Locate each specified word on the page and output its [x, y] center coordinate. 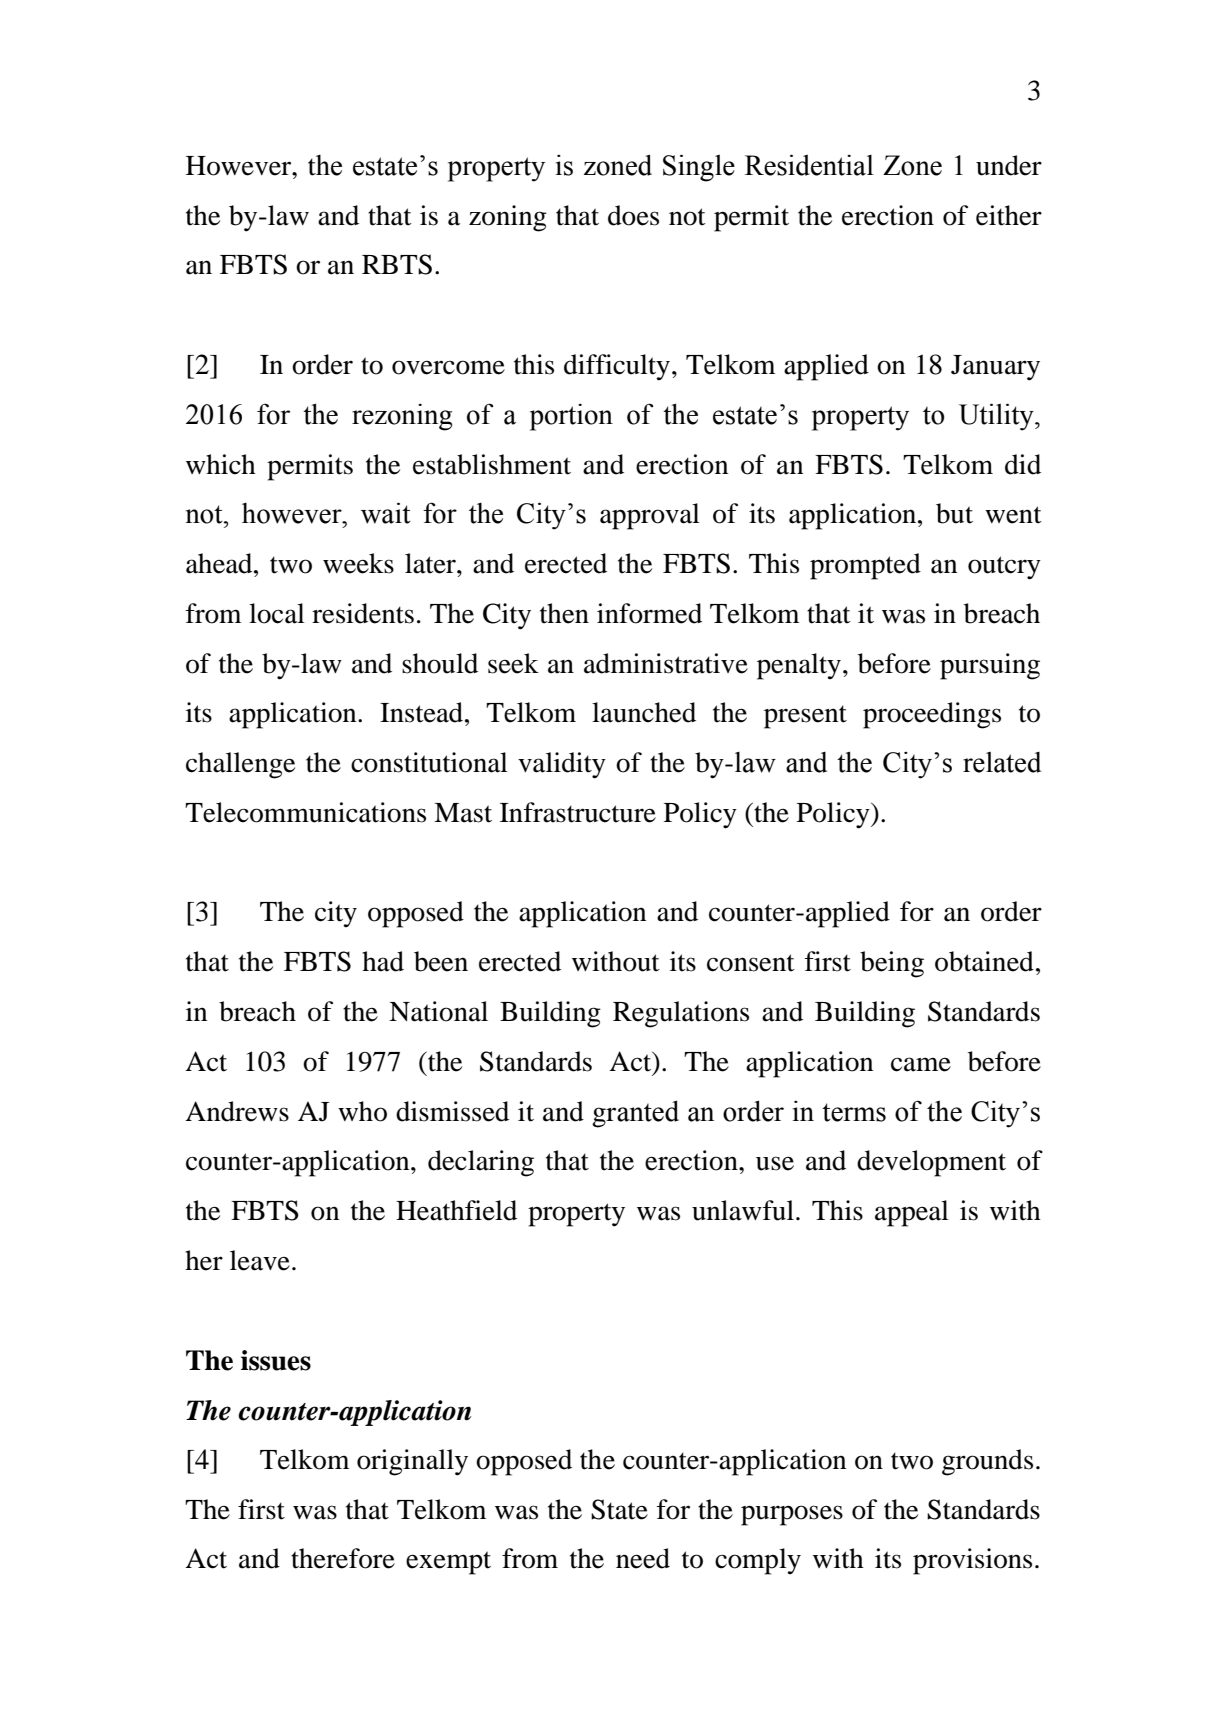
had [383, 961]
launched [644, 712]
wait [385, 513]
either [1009, 215]
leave [260, 1260]
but [954, 513]
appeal [912, 1213]
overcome [448, 367]
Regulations [681, 1014]
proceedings [932, 715]
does [633, 215]
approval [650, 516]
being [892, 964]
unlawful [743, 1210]
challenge [240, 765]
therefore [343, 1558]
